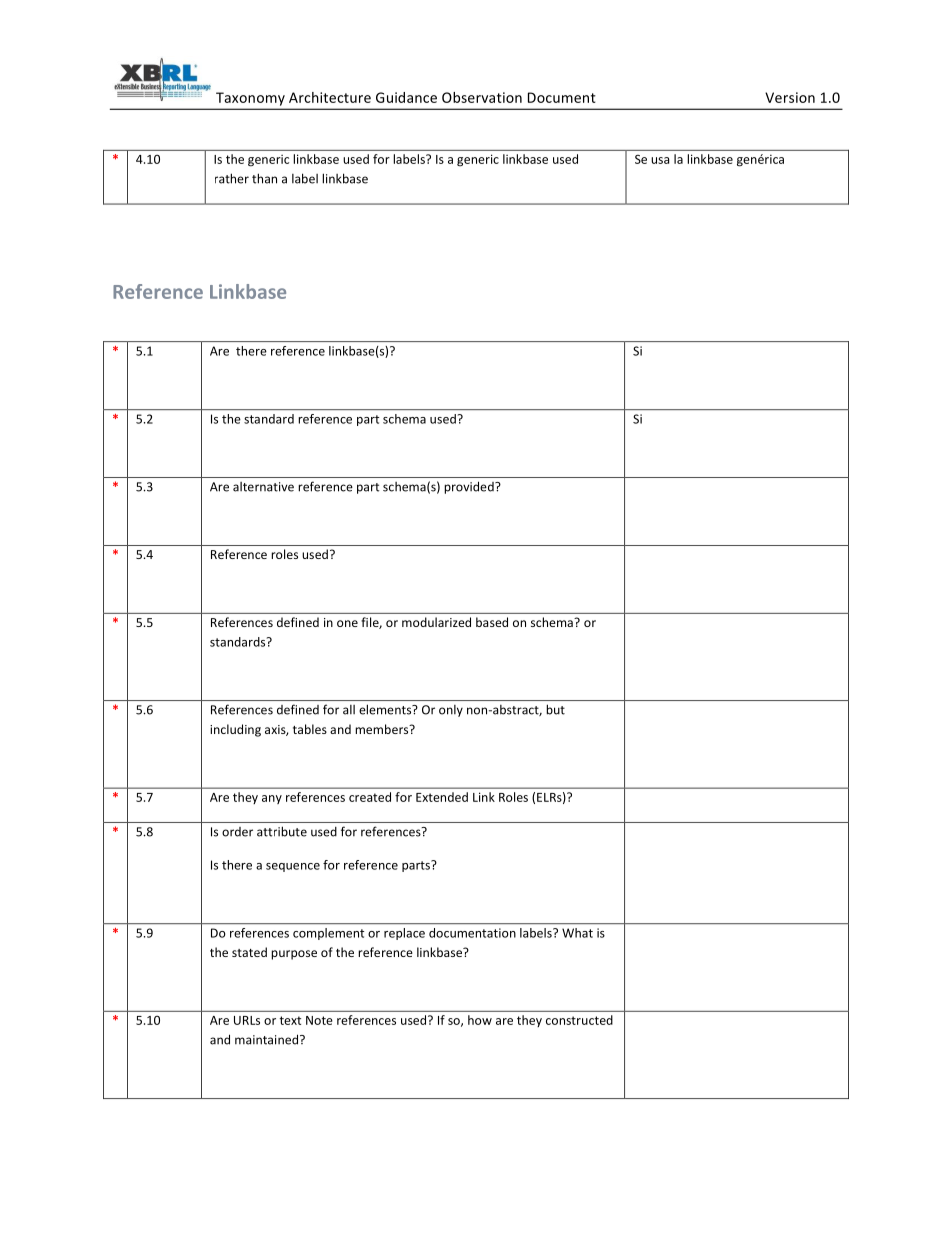 The image size is (952, 1233). What do you see at coordinates (577, 933) in the page?
I see `What` at bounding box center [577, 933].
